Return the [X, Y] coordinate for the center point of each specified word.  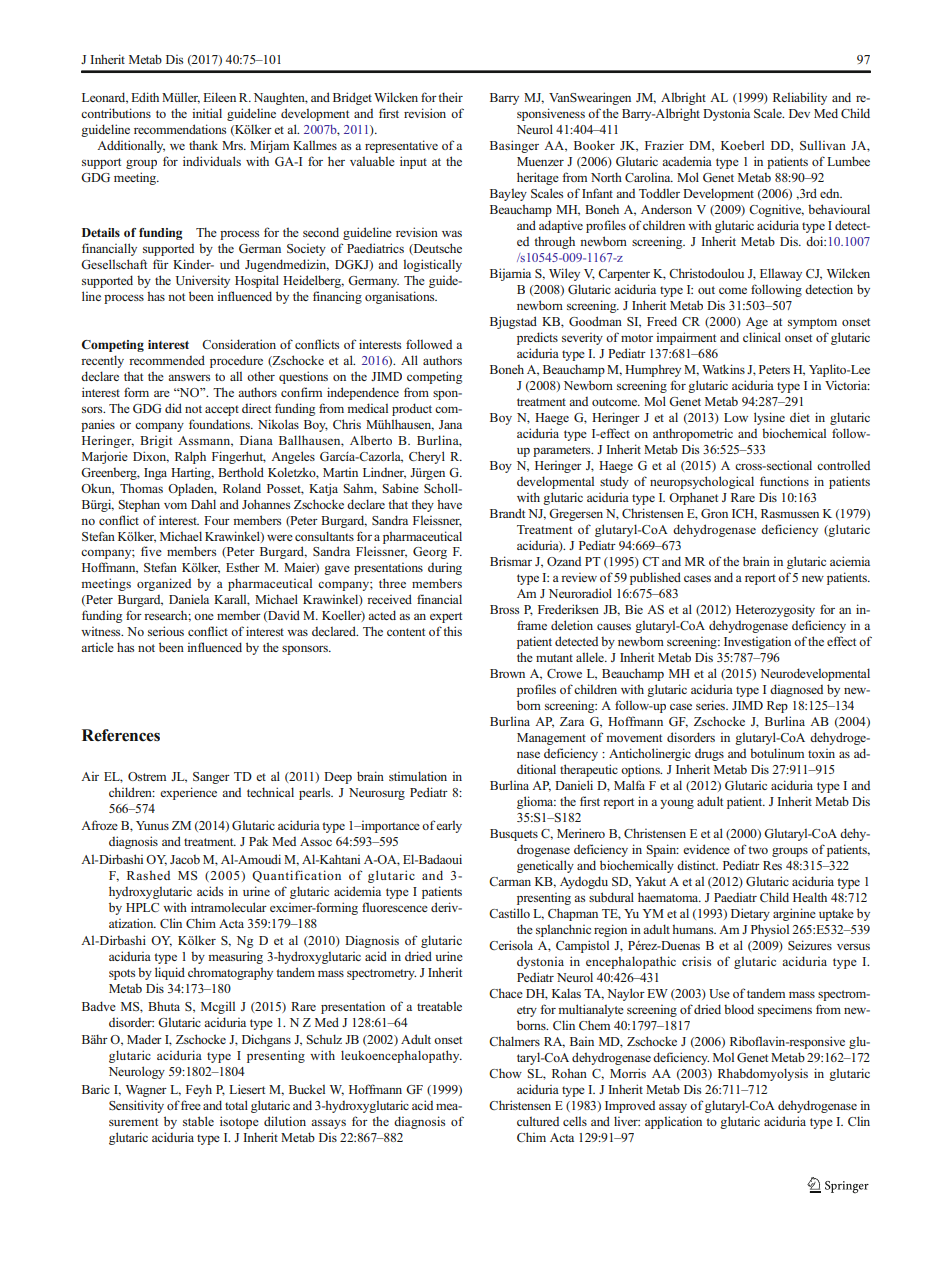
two [758, 850]
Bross [504, 609]
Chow [505, 1073]
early [449, 826]
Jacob [185, 859]
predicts [537, 338]
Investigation [757, 642]
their [450, 97]
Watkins [723, 369]
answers [189, 377]
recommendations [180, 129]
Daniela [189, 599]
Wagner [146, 1091]
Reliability [800, 98]
